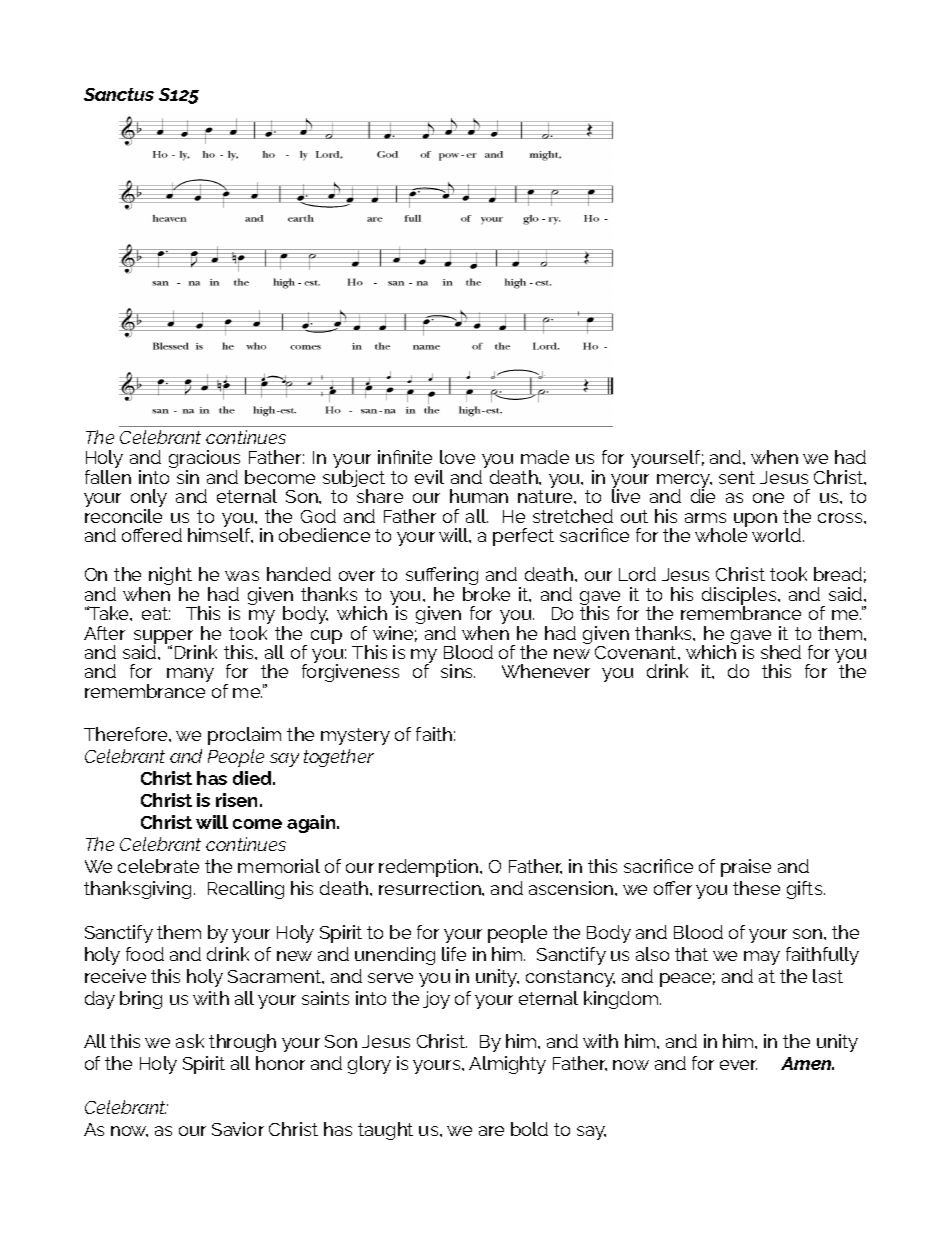  What do you see at coordinates (119, 94) in the screenshot?
I see `Sanctus` at bounding box center [119, 94].
